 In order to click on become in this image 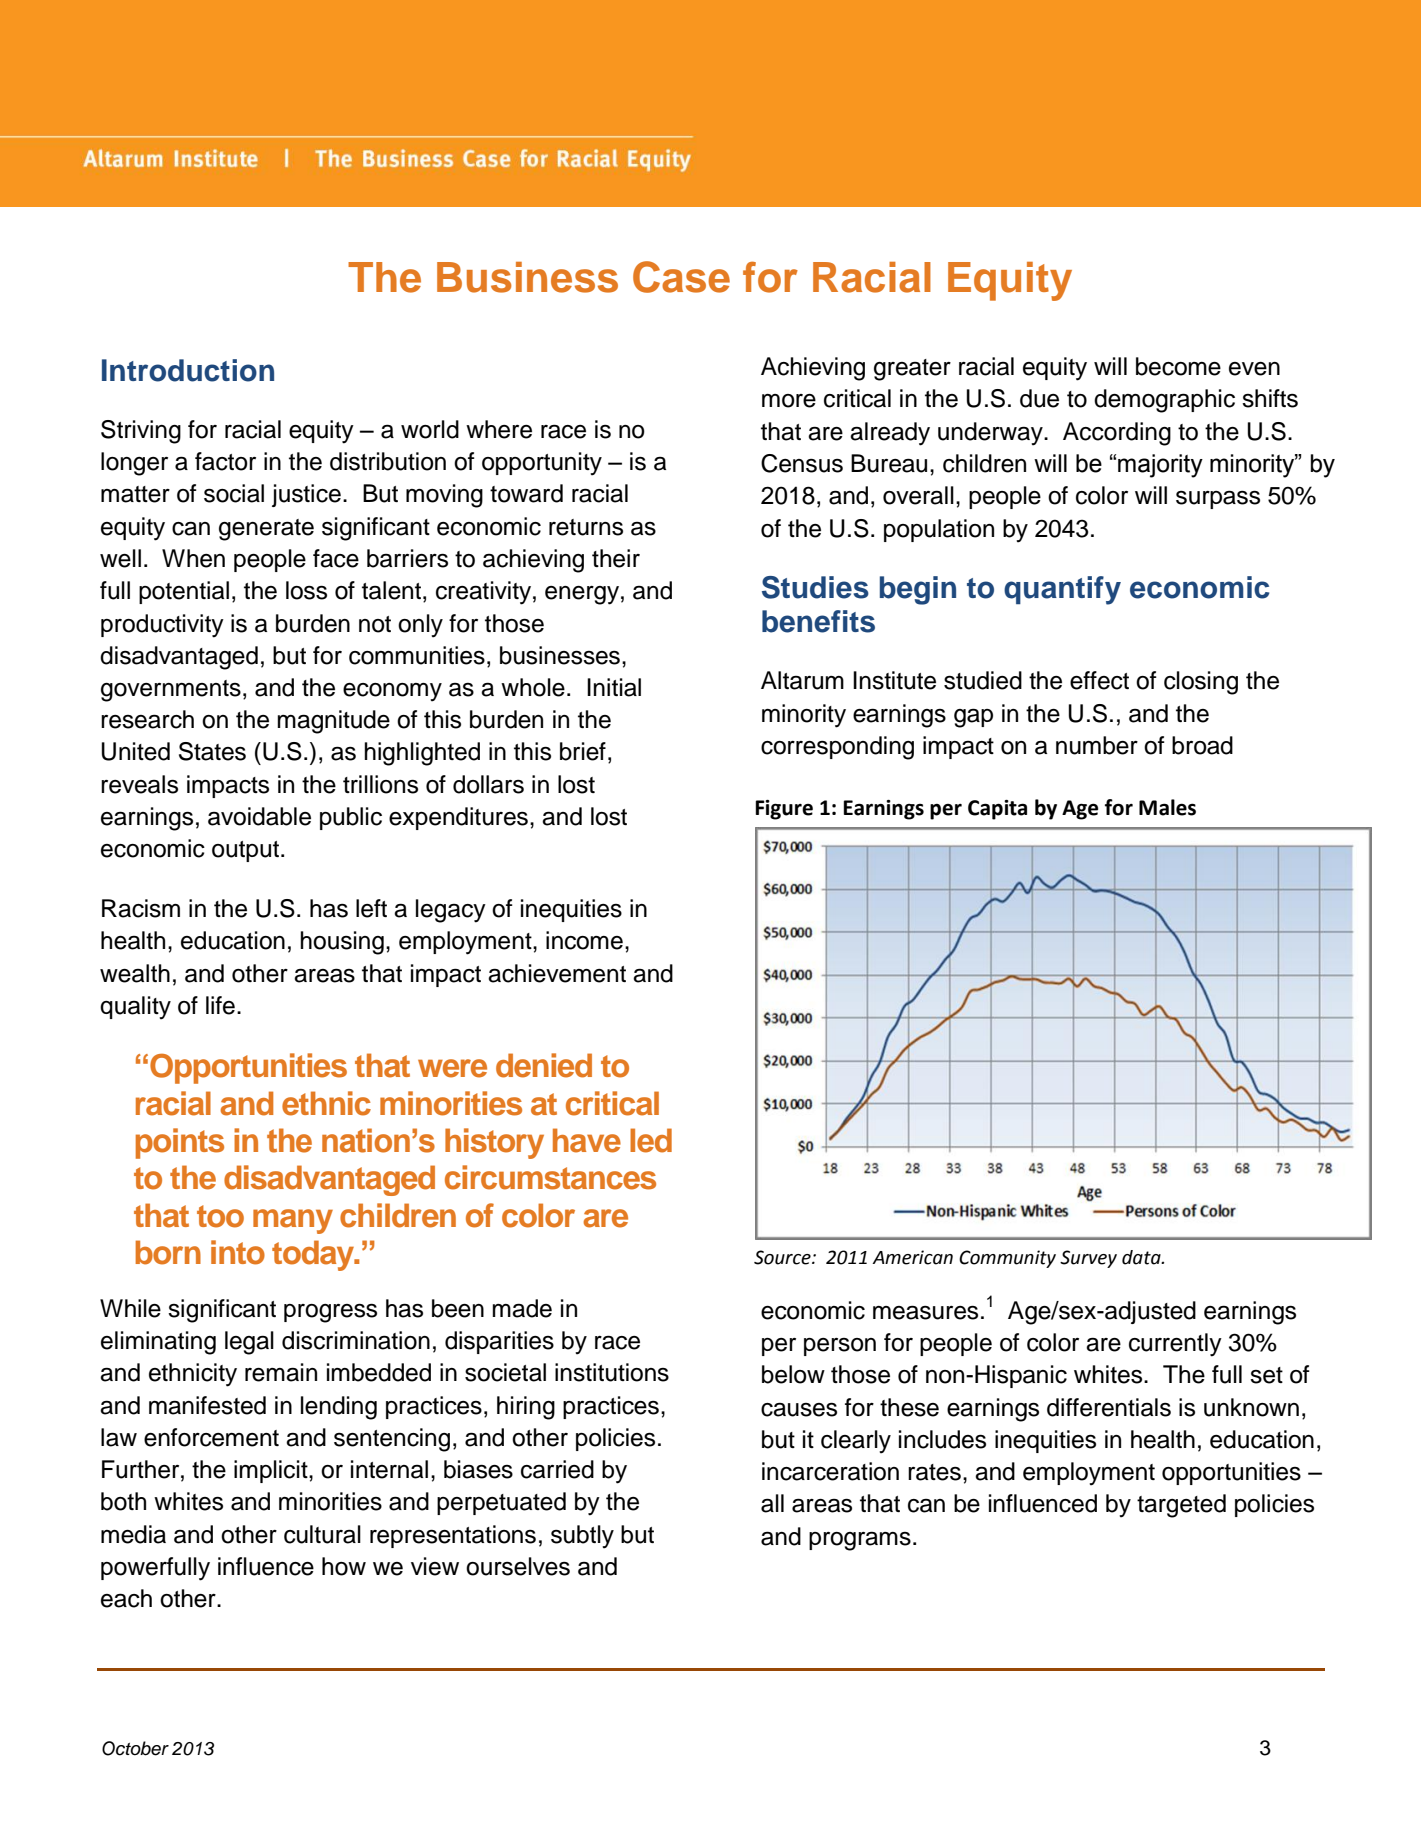, I will do `click(1178, 366)`.
